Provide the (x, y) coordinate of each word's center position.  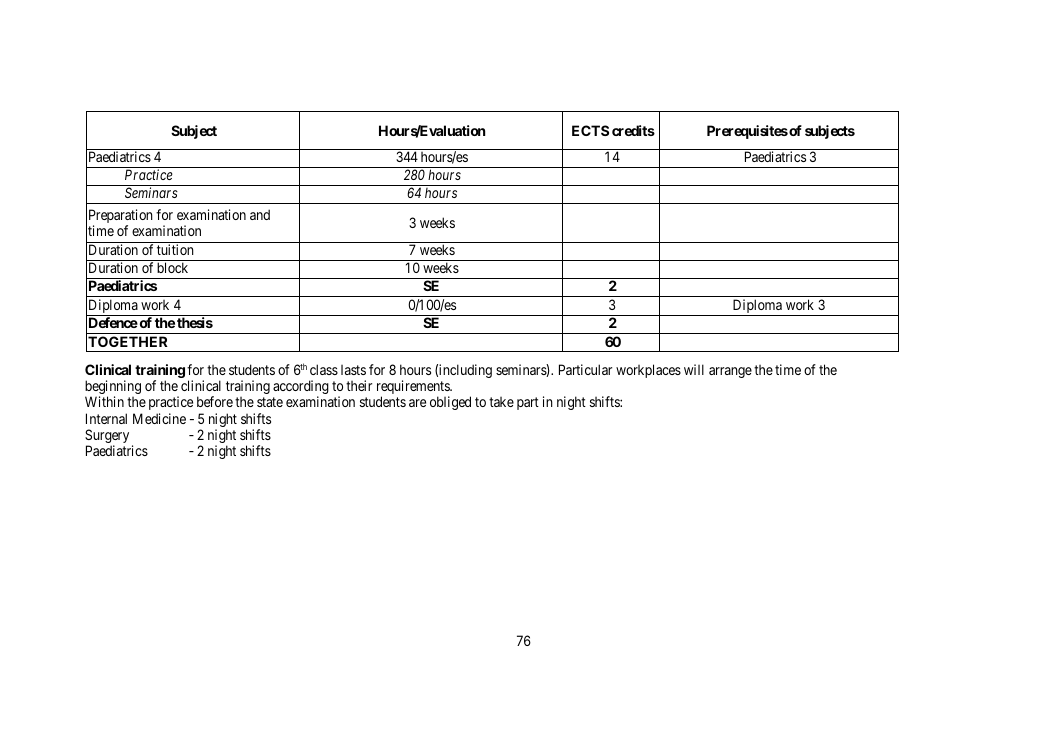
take (501, 402)
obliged (450, 403)
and (260, 214)
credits (633, 130)
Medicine (159, 418)
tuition (175, 249)
